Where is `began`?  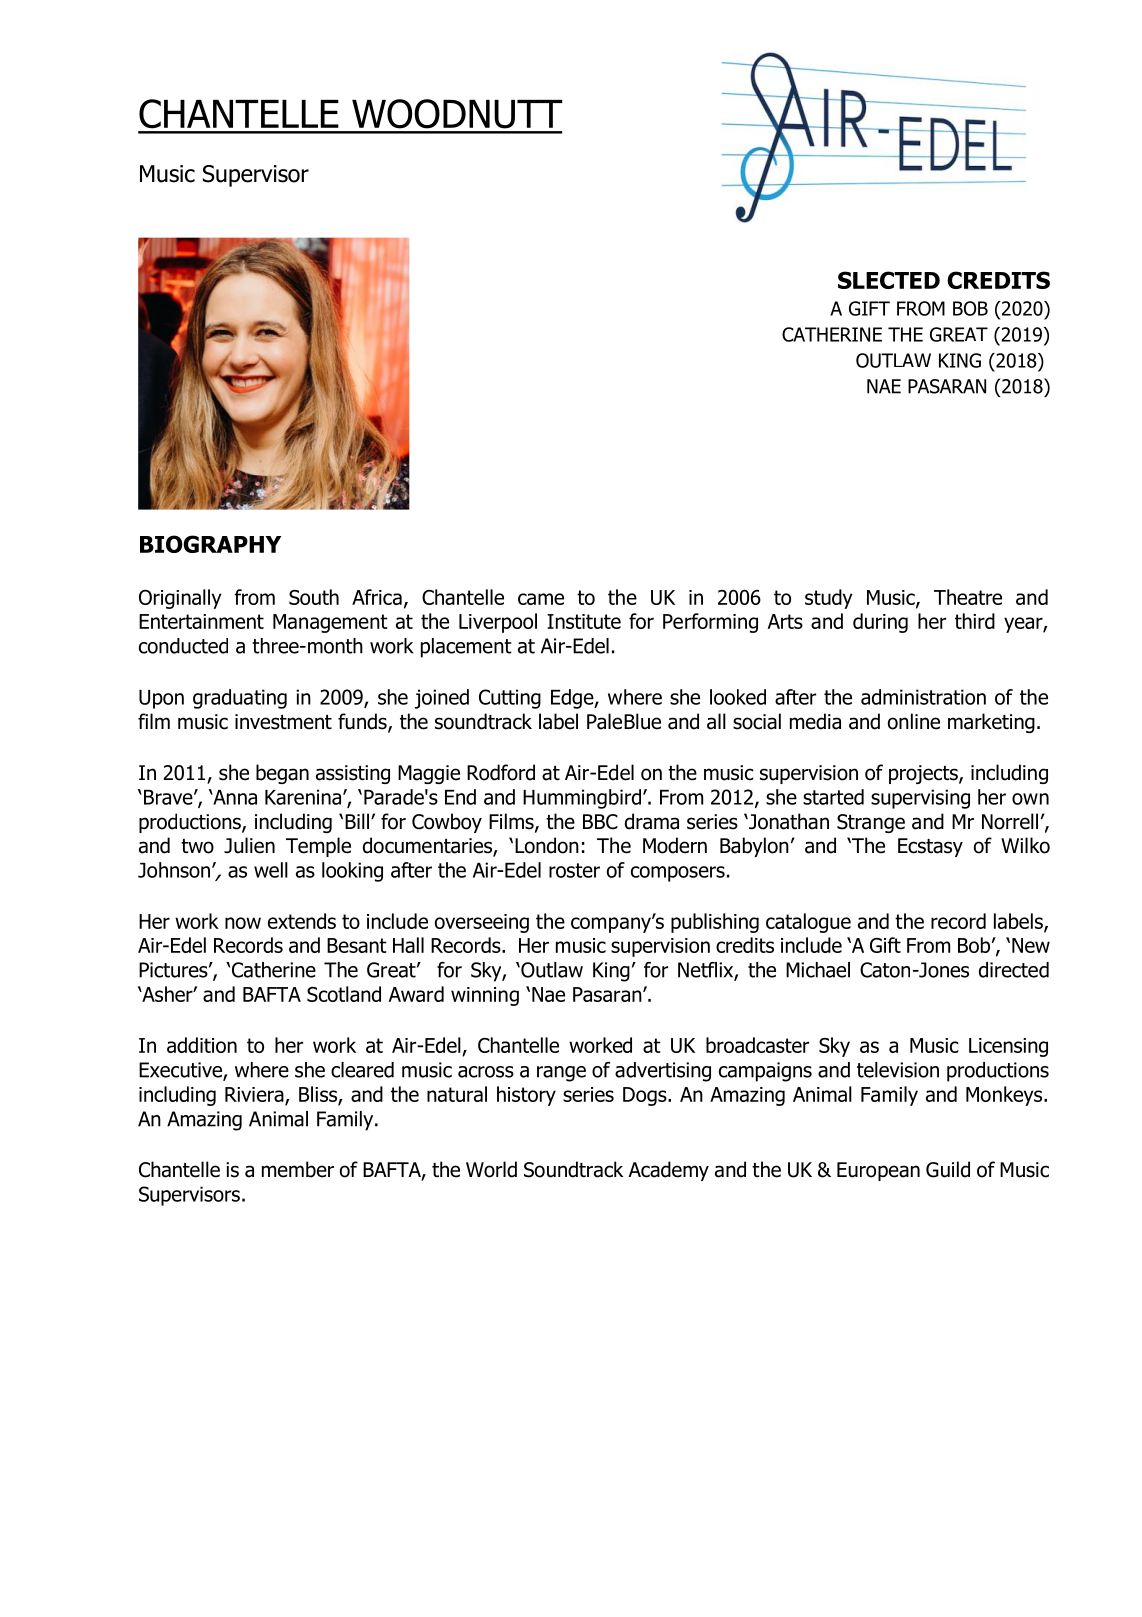 began is located at coordinates (282, 774).
